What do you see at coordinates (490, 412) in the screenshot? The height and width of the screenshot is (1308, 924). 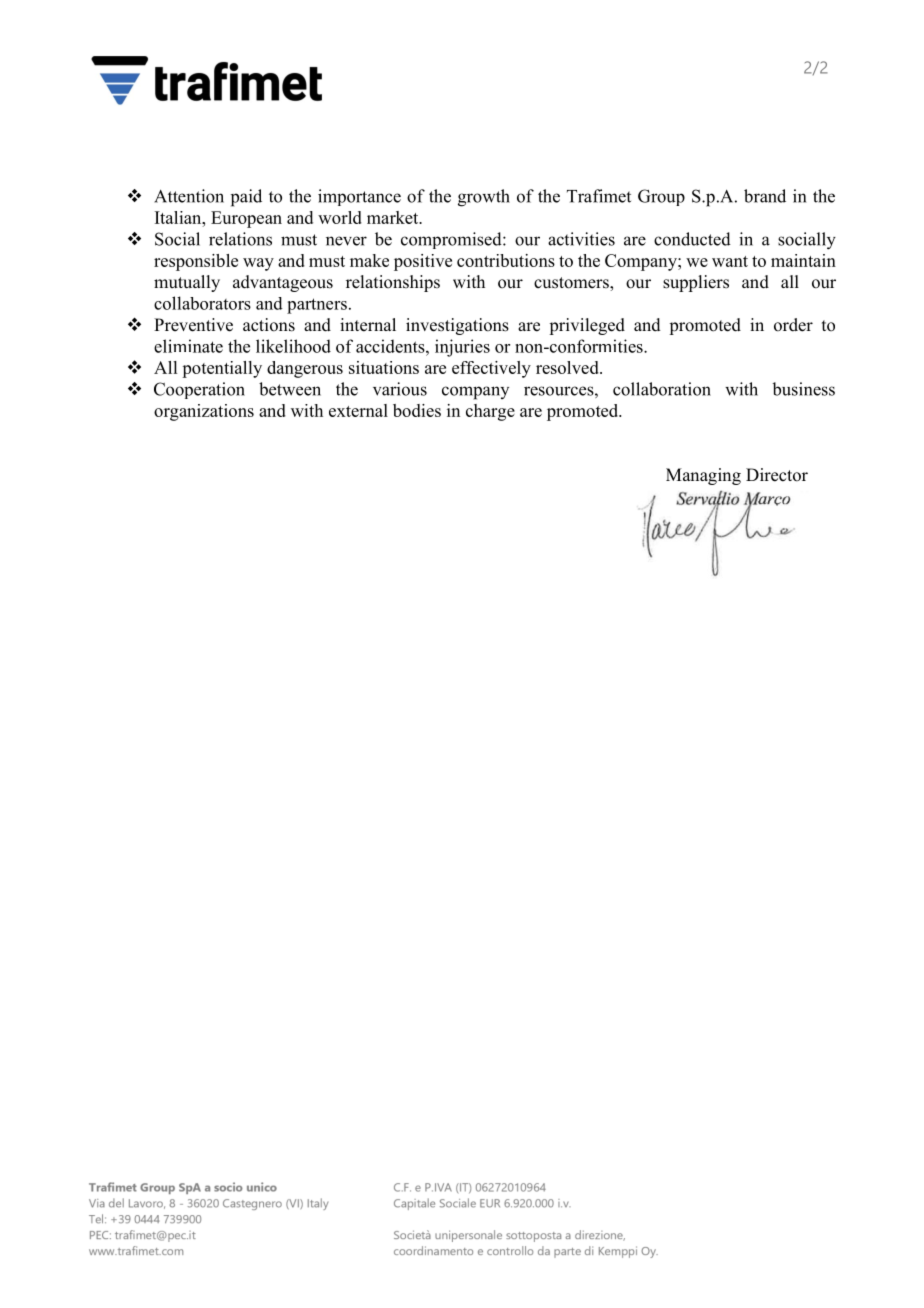 I see `charge` at bounding box center [490, 412].
